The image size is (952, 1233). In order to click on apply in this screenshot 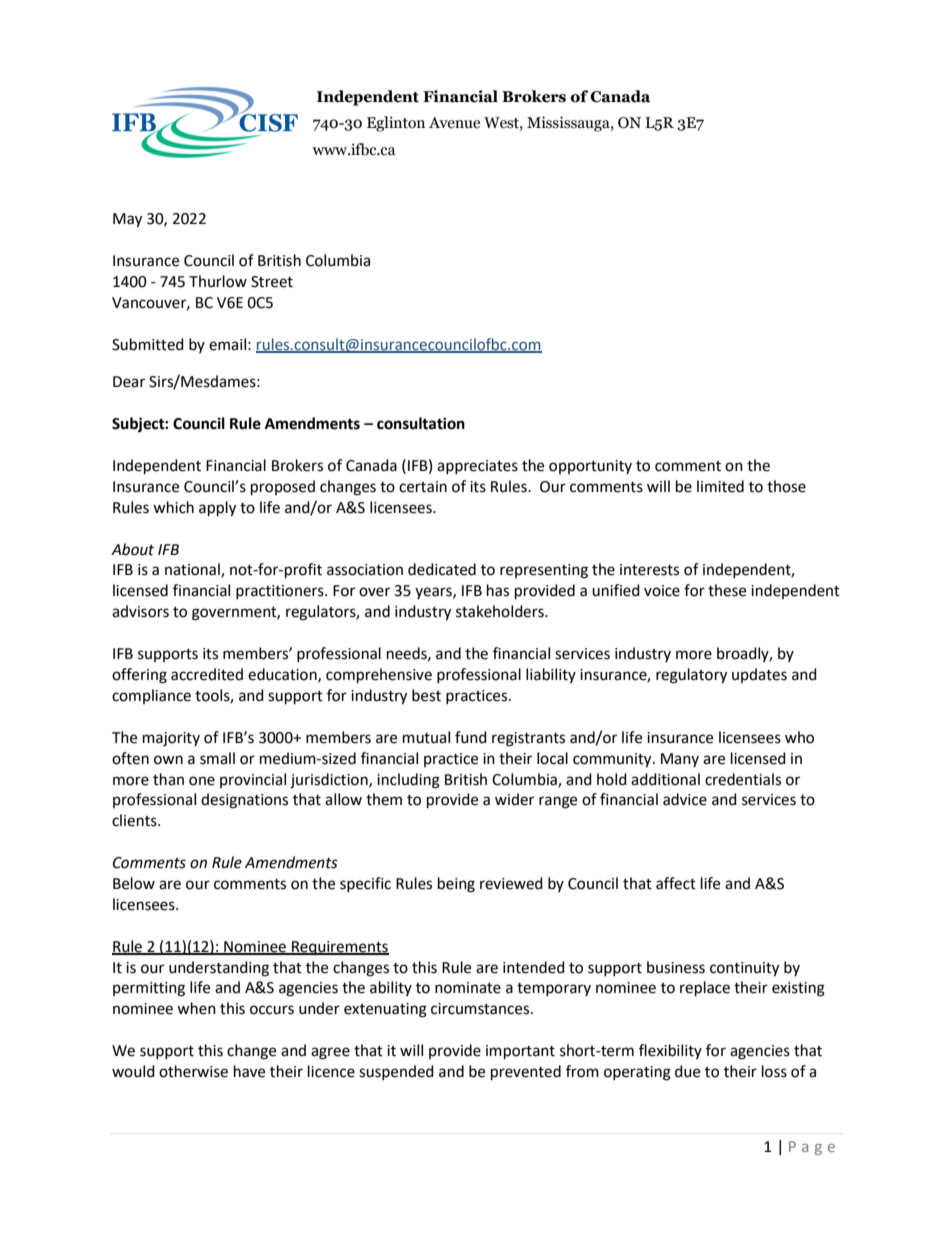, I will do `click(217, 509)`.
